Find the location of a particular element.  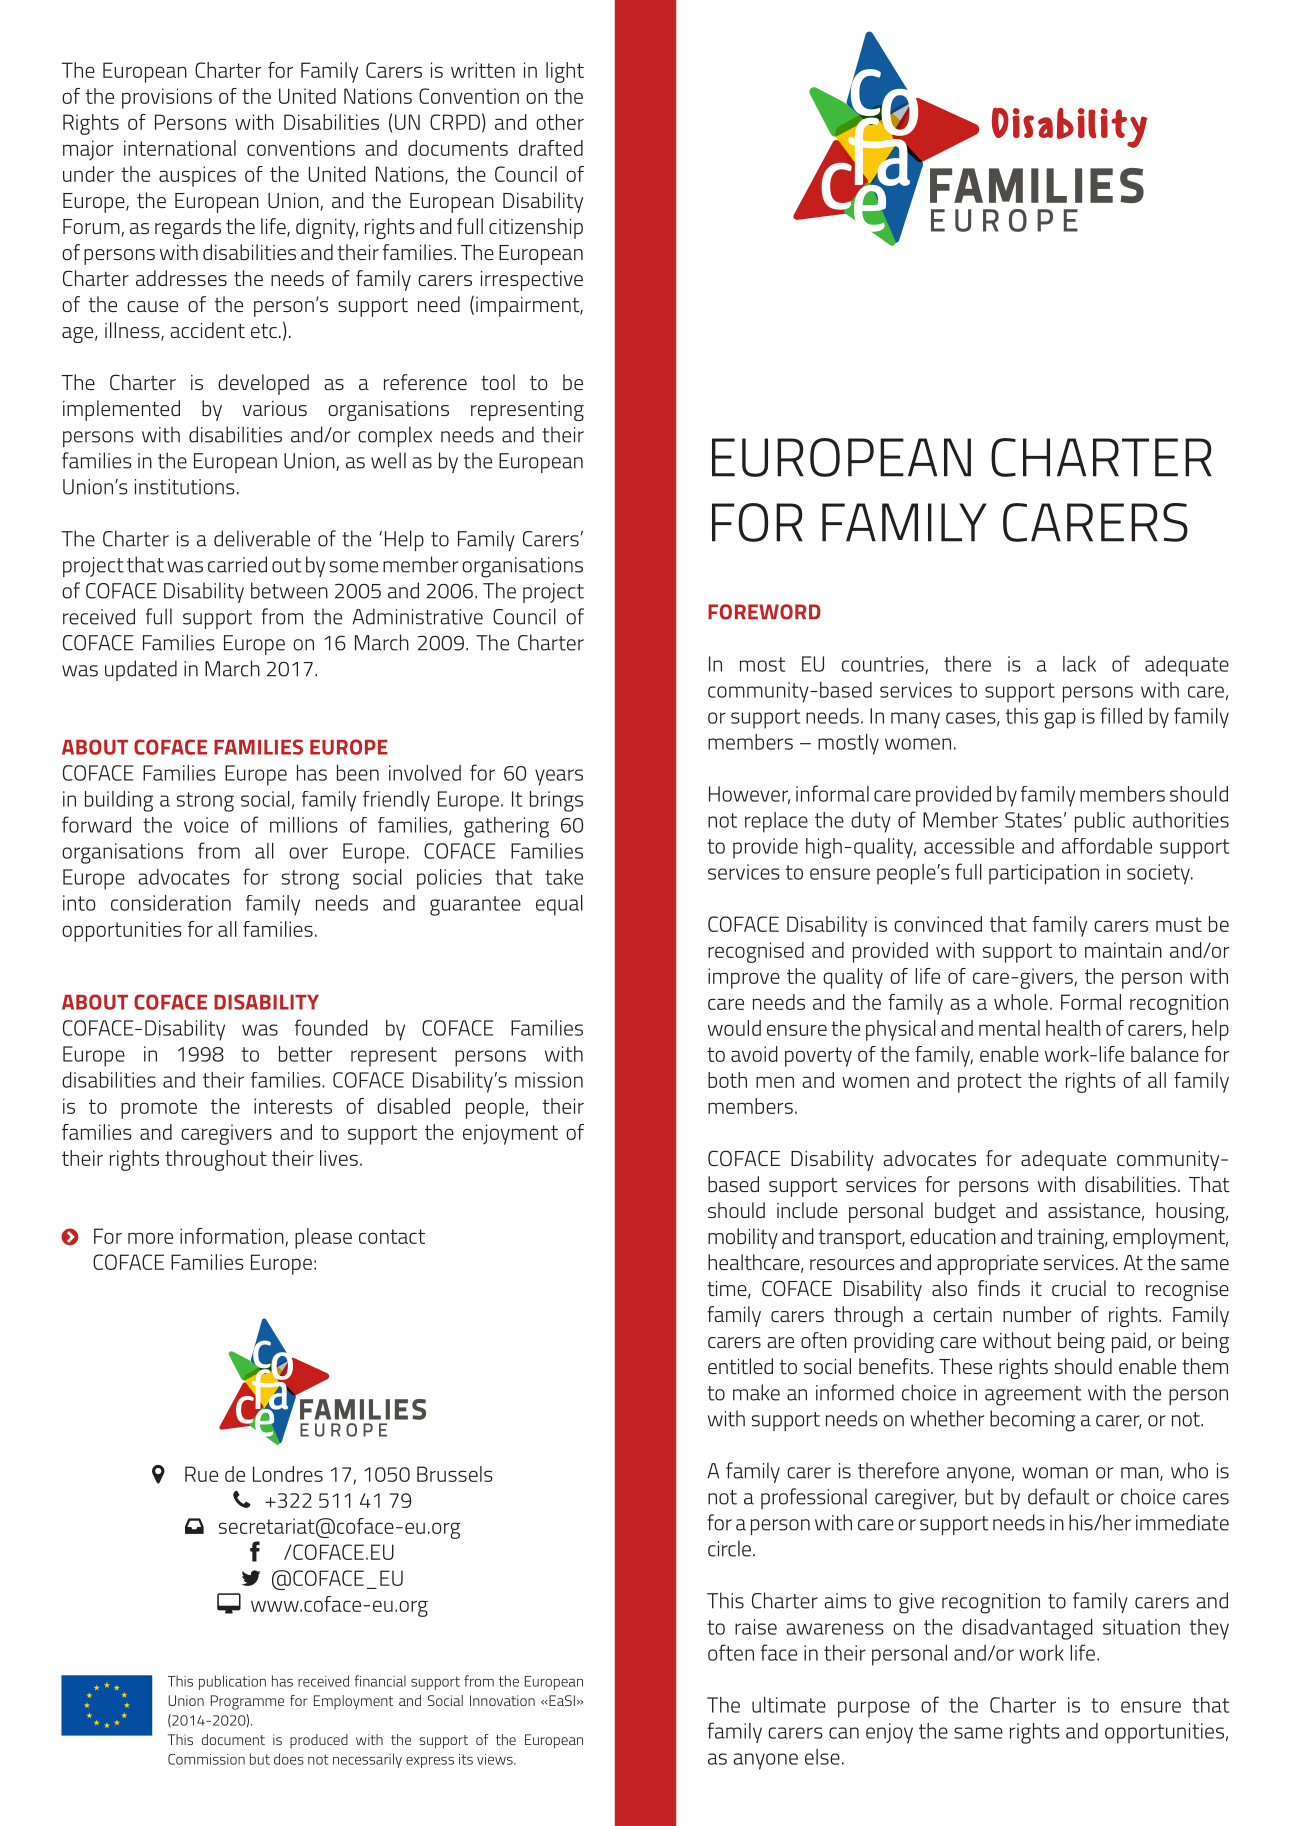

consideration is located at coordinates (171, 903).
